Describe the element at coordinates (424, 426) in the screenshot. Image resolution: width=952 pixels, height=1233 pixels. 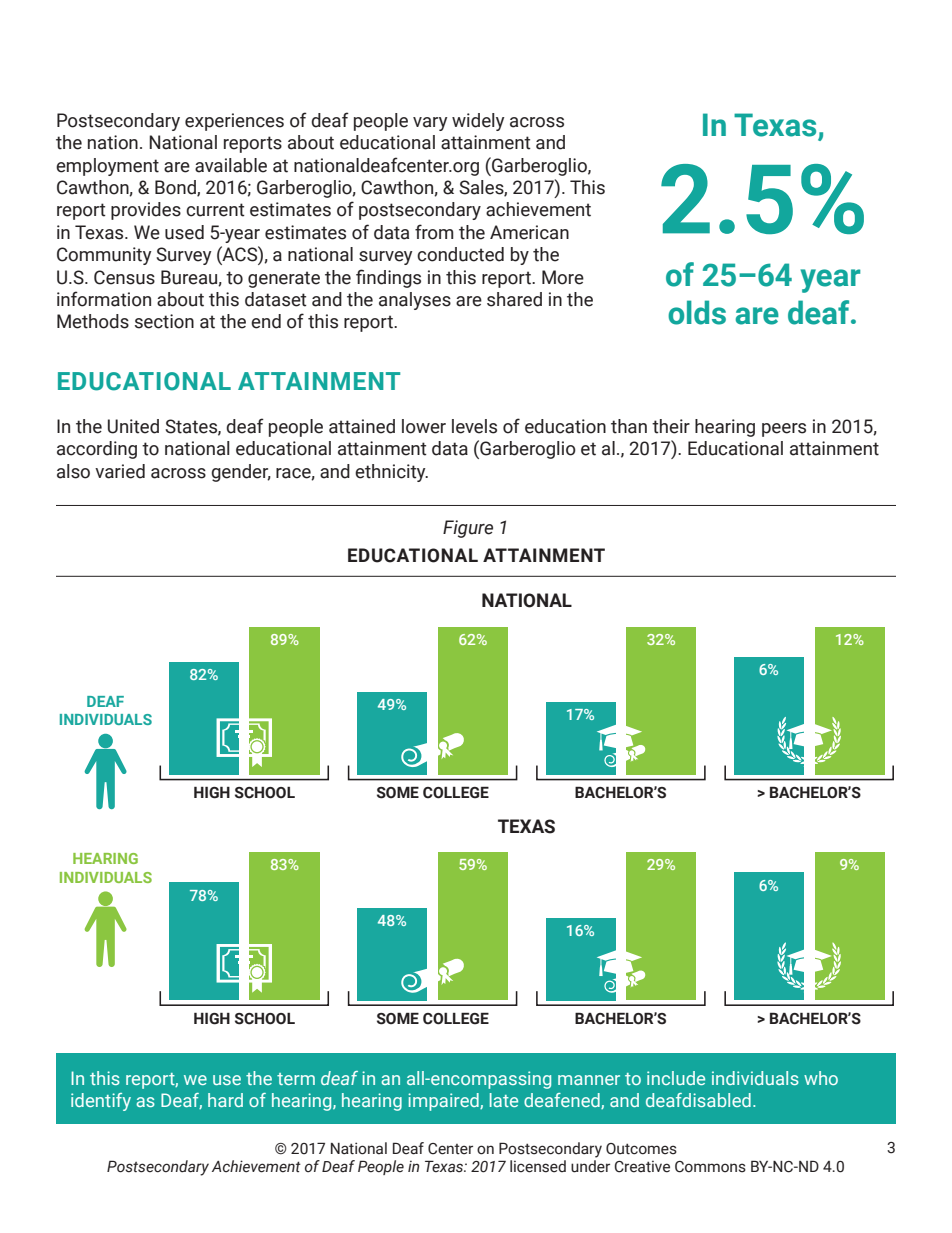
I see `lower` at that location.
